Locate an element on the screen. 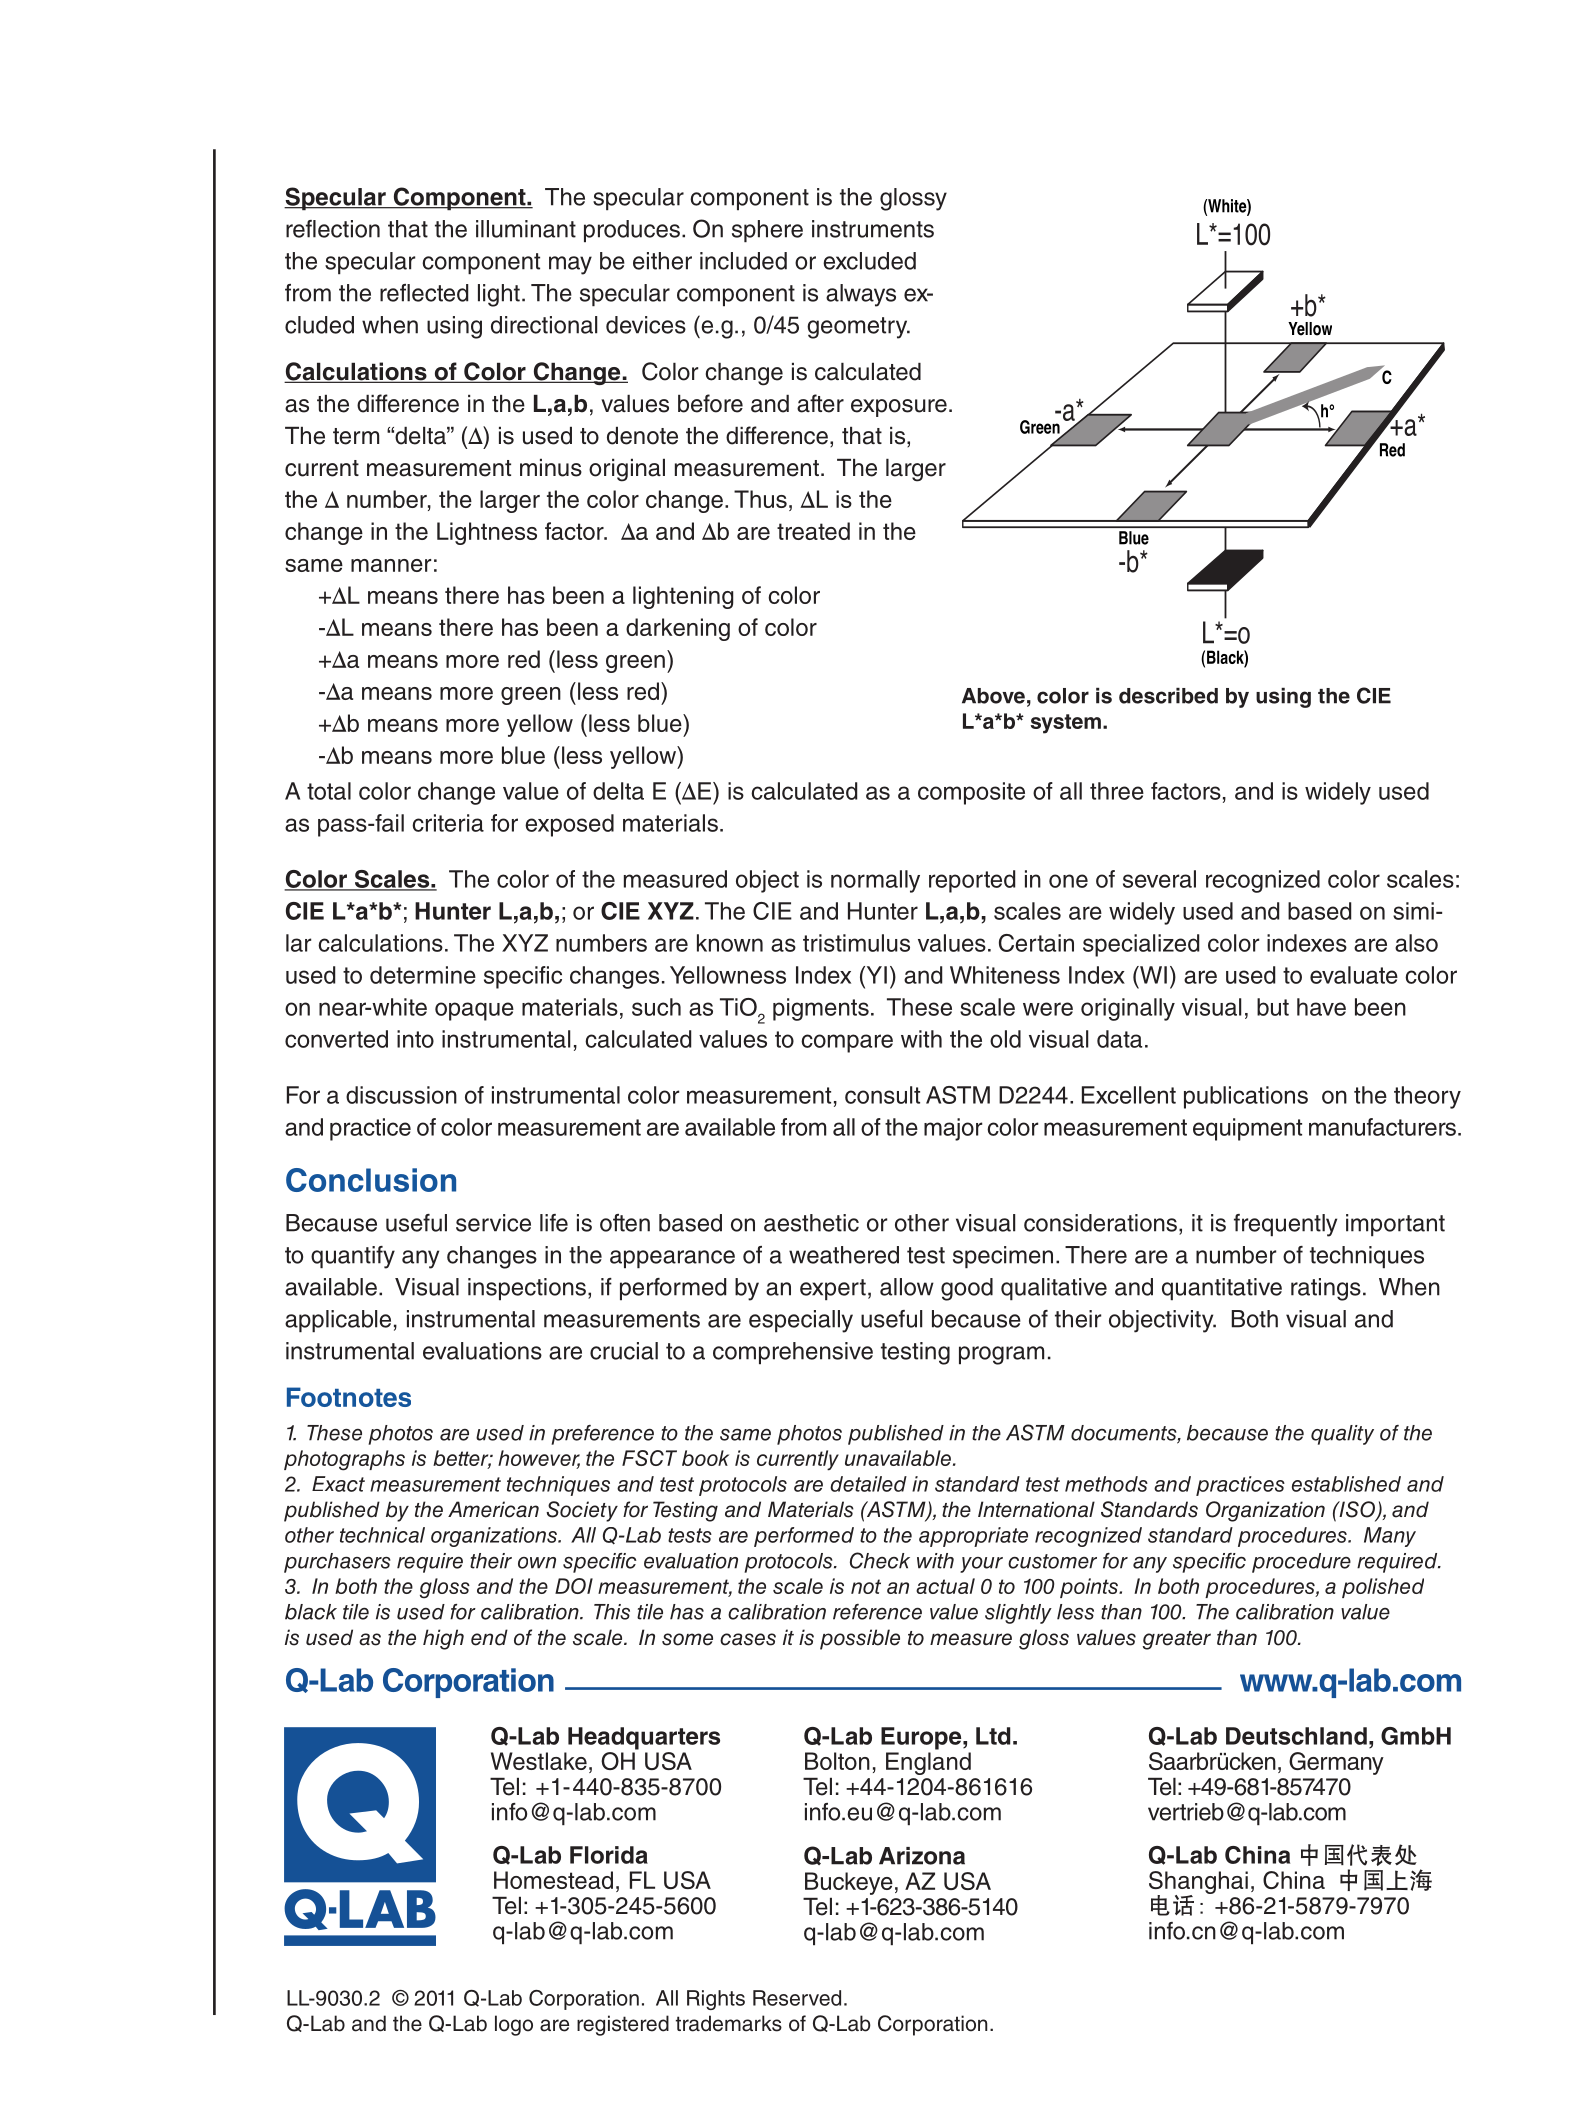  logo is located at coordinates (514, 2025).
